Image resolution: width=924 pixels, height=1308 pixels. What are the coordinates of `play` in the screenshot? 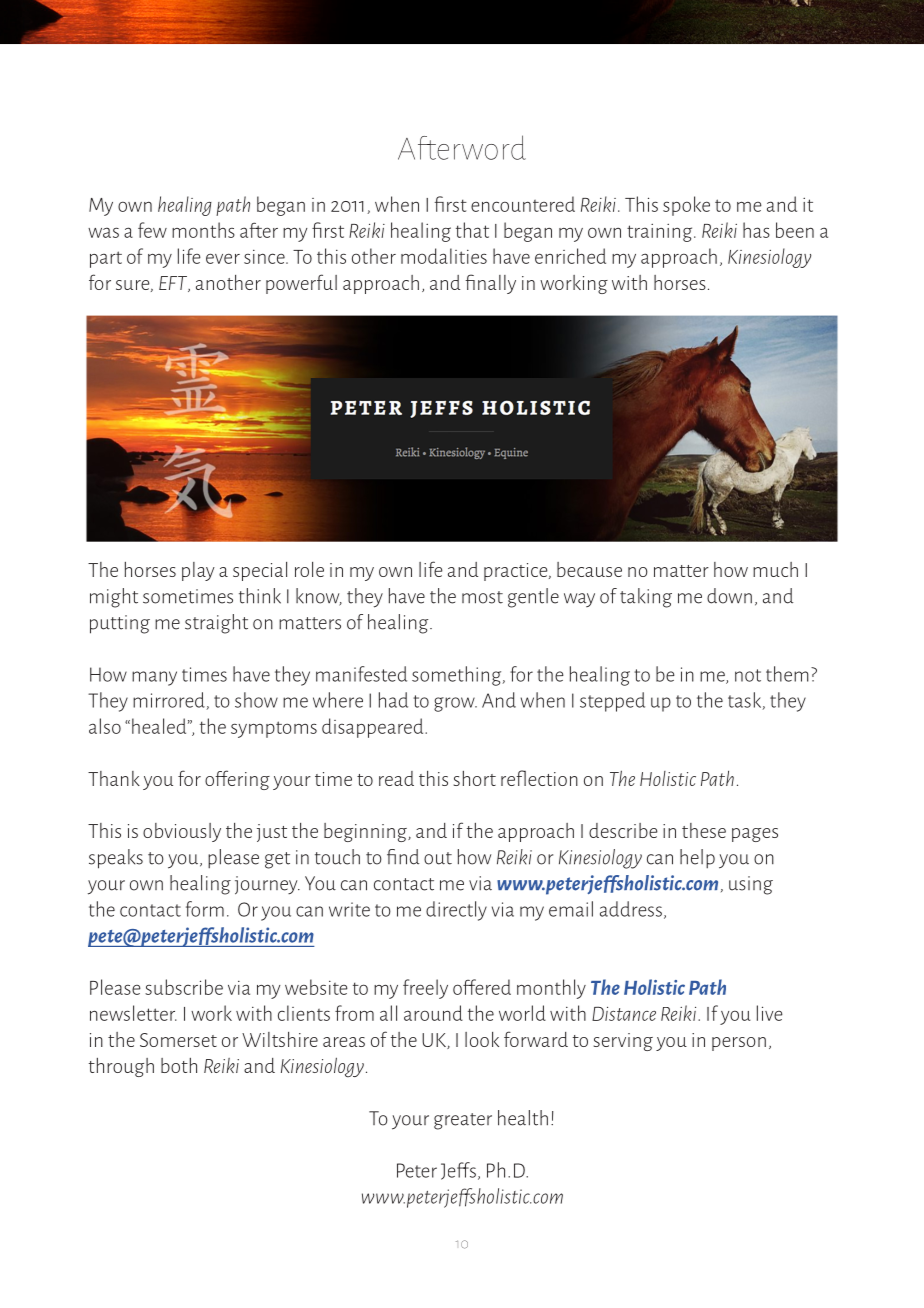 It's located at (198, 571).
